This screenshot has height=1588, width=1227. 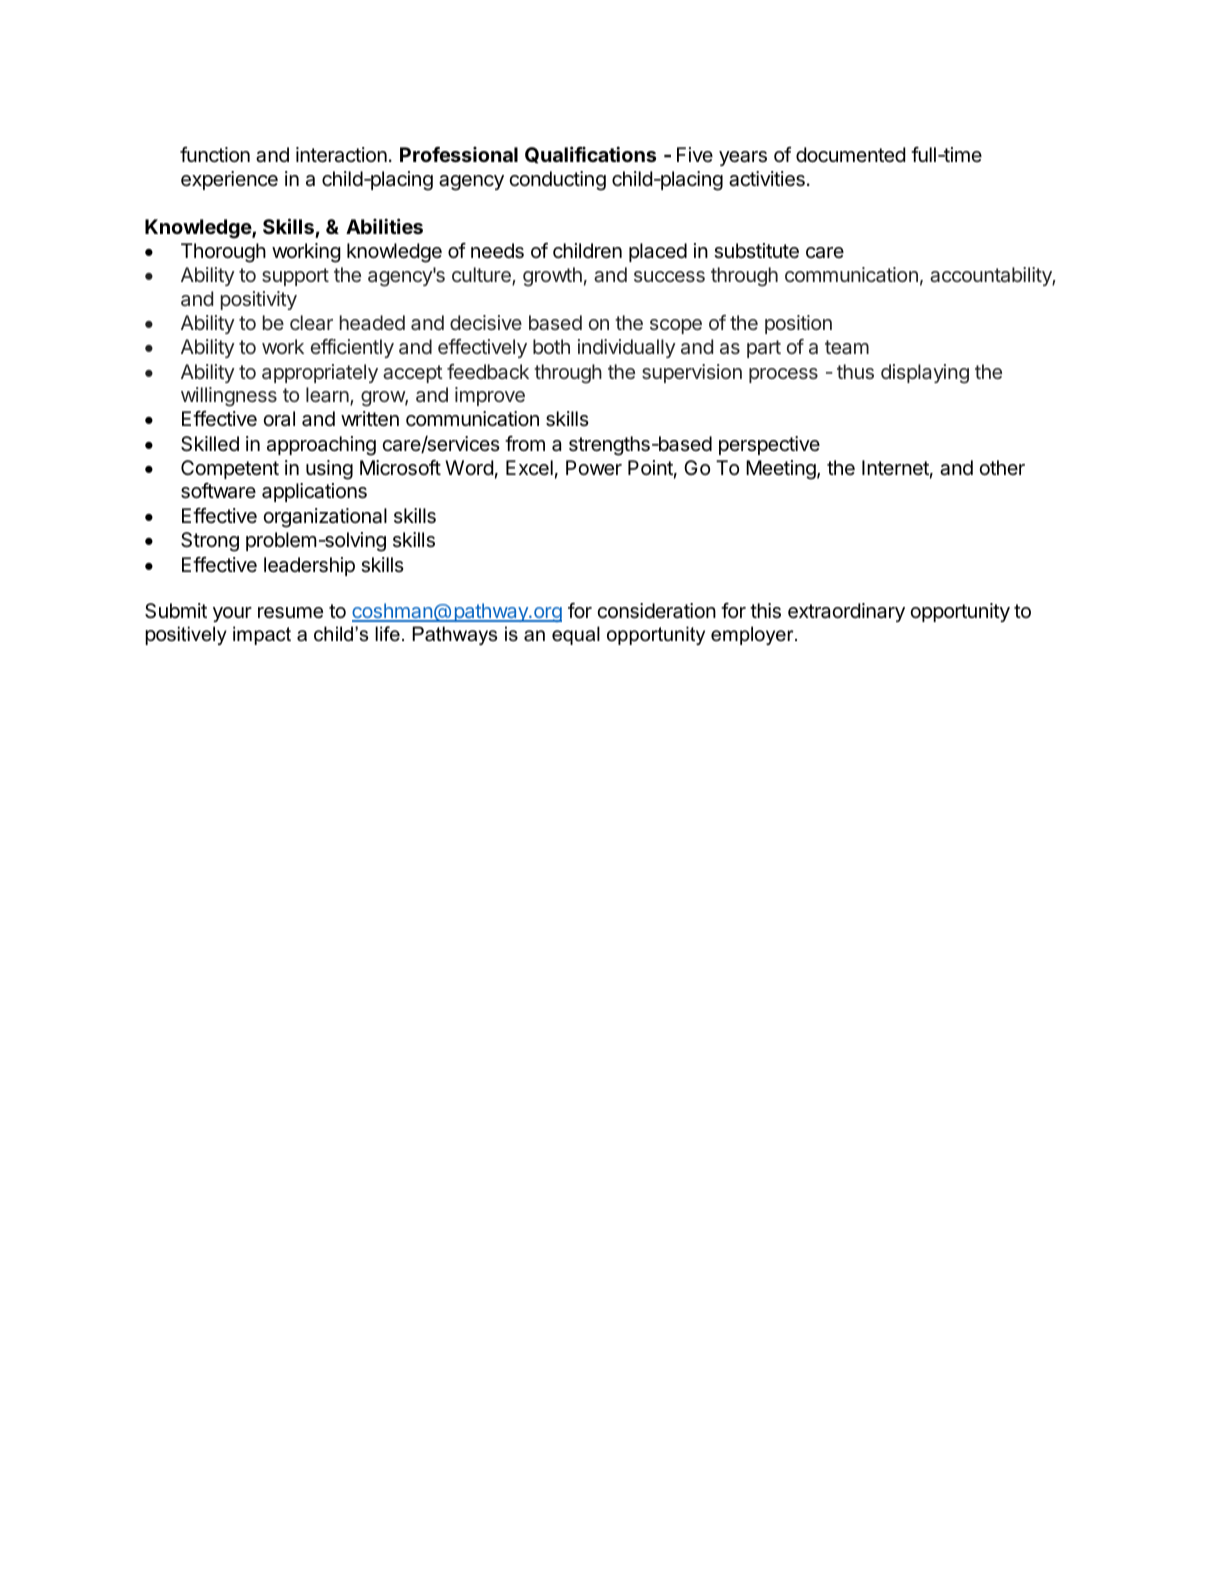 What do you see at coordinates (229, 180) in the screenshot?
I see `experience` at bounding box center [229, 180].
